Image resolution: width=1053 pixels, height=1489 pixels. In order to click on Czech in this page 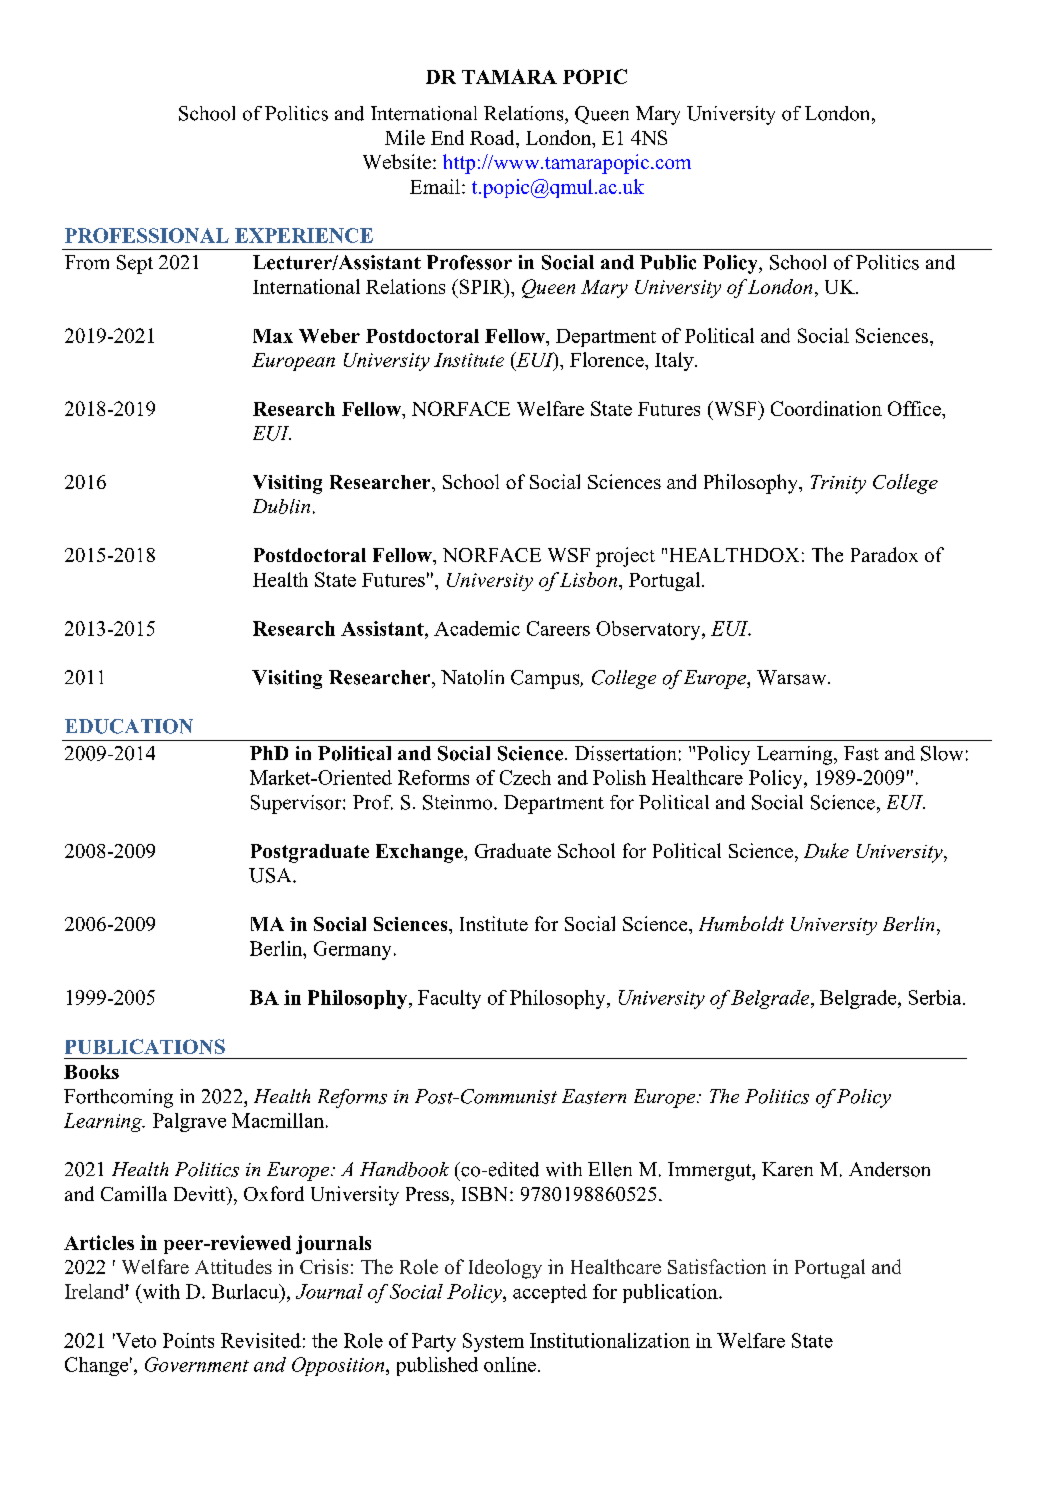, I will do `click(525, 777)`.
